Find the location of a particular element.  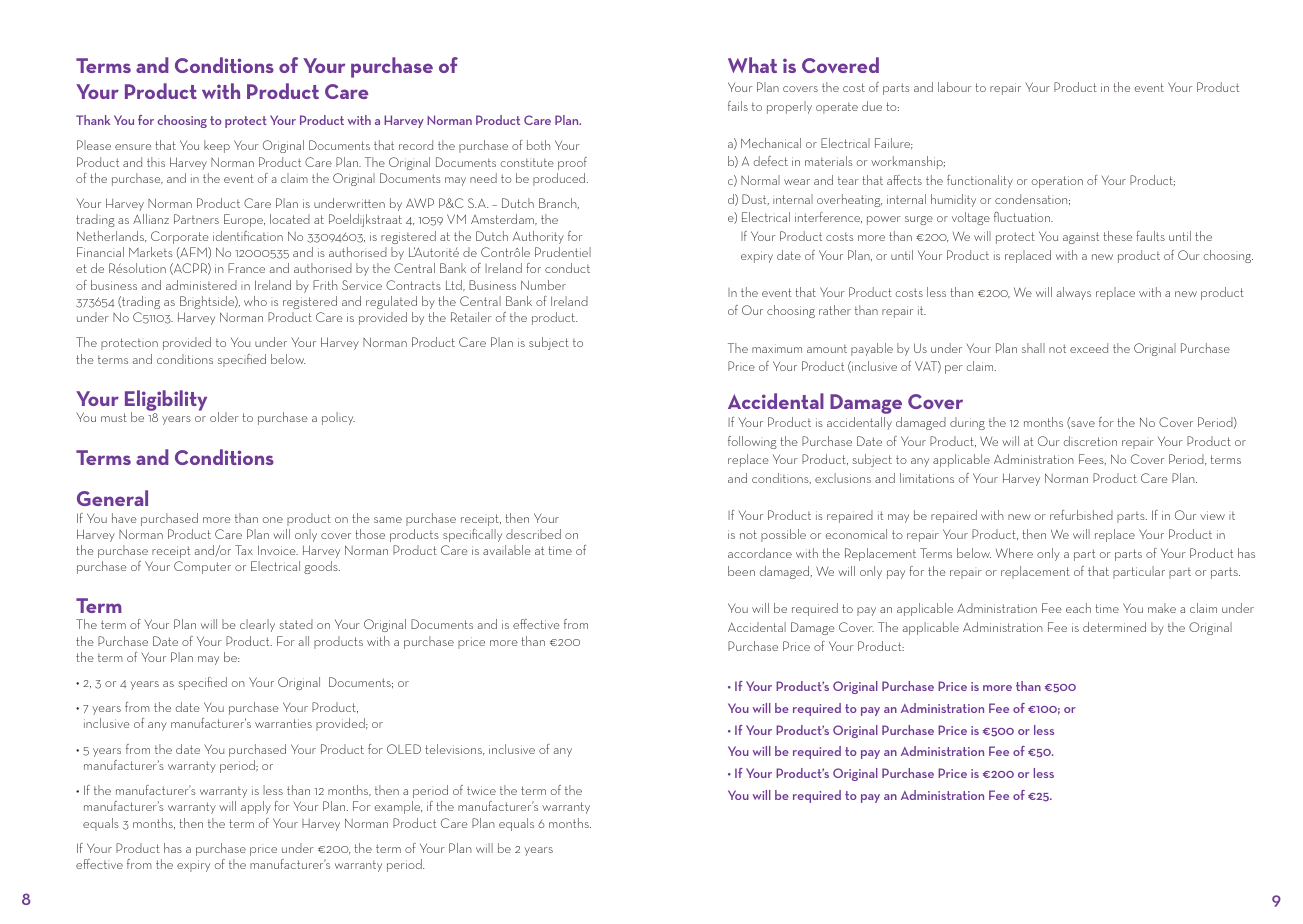

apply is located at coordinates (256, 807).
